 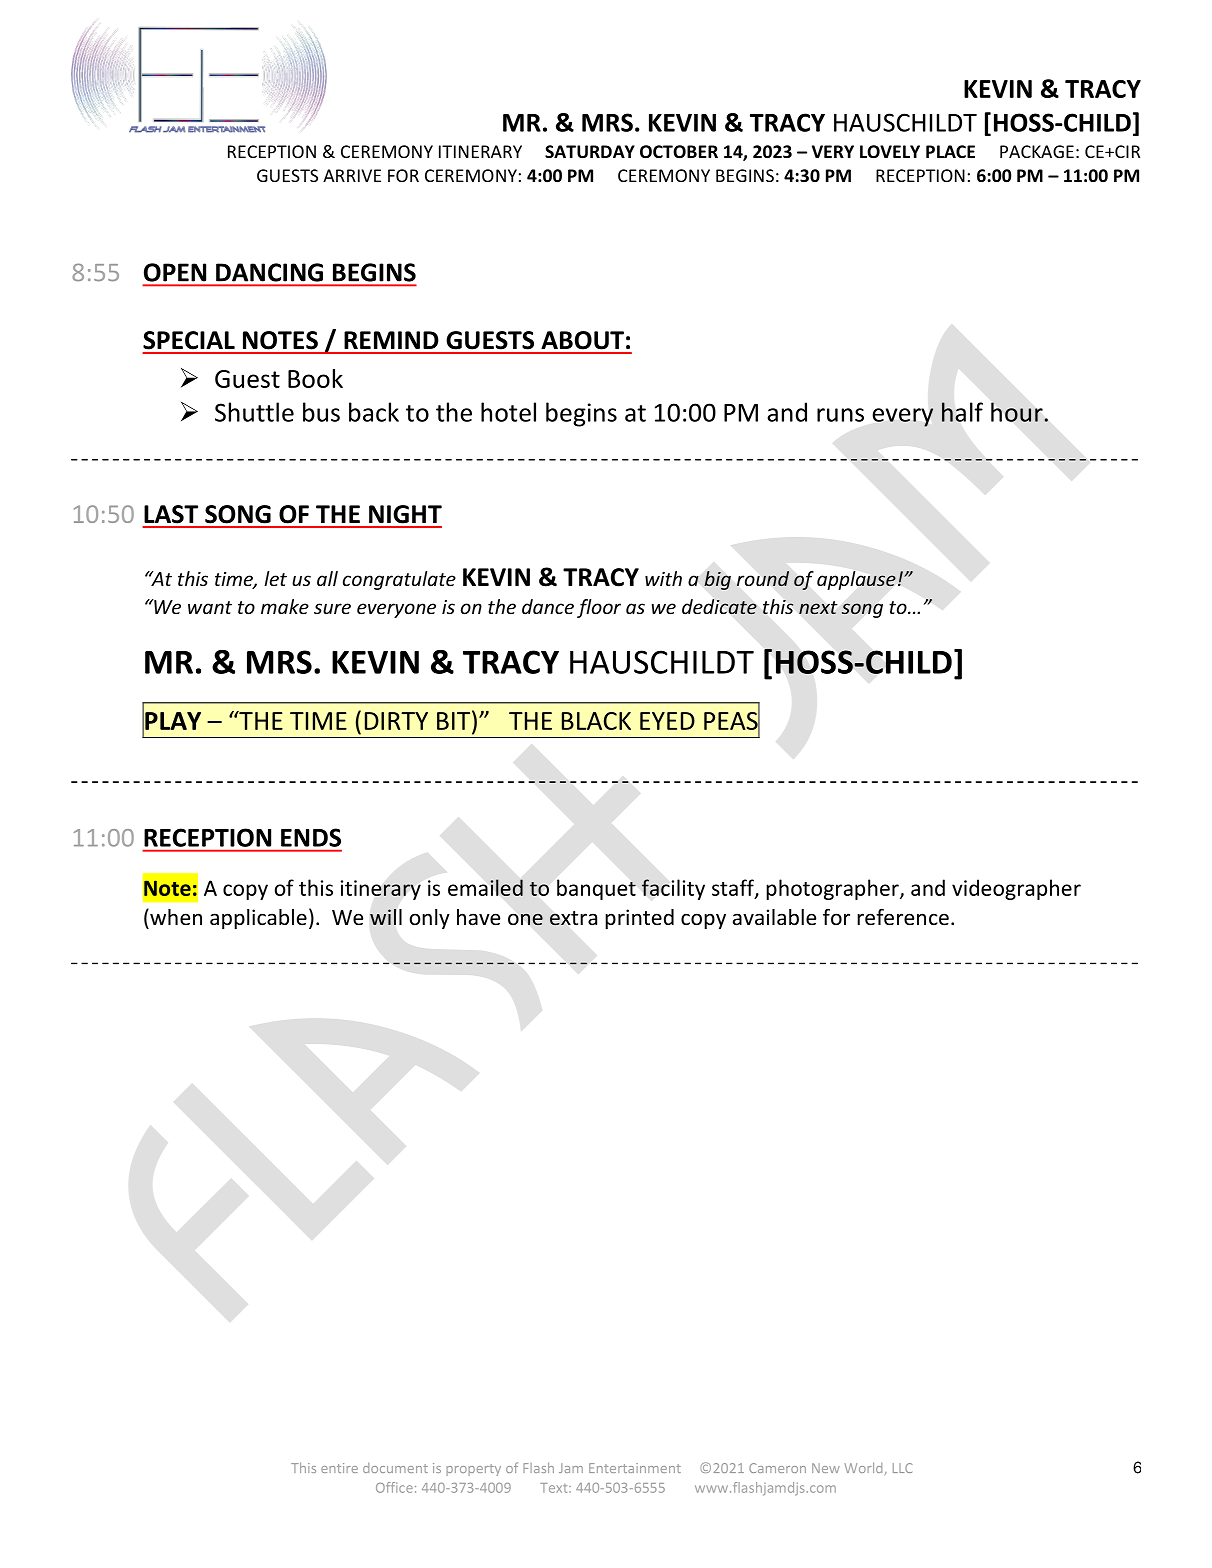 What do you see at coordinates (856, 580) in the image?
I see `applause` at bounding box center [856, 580].
